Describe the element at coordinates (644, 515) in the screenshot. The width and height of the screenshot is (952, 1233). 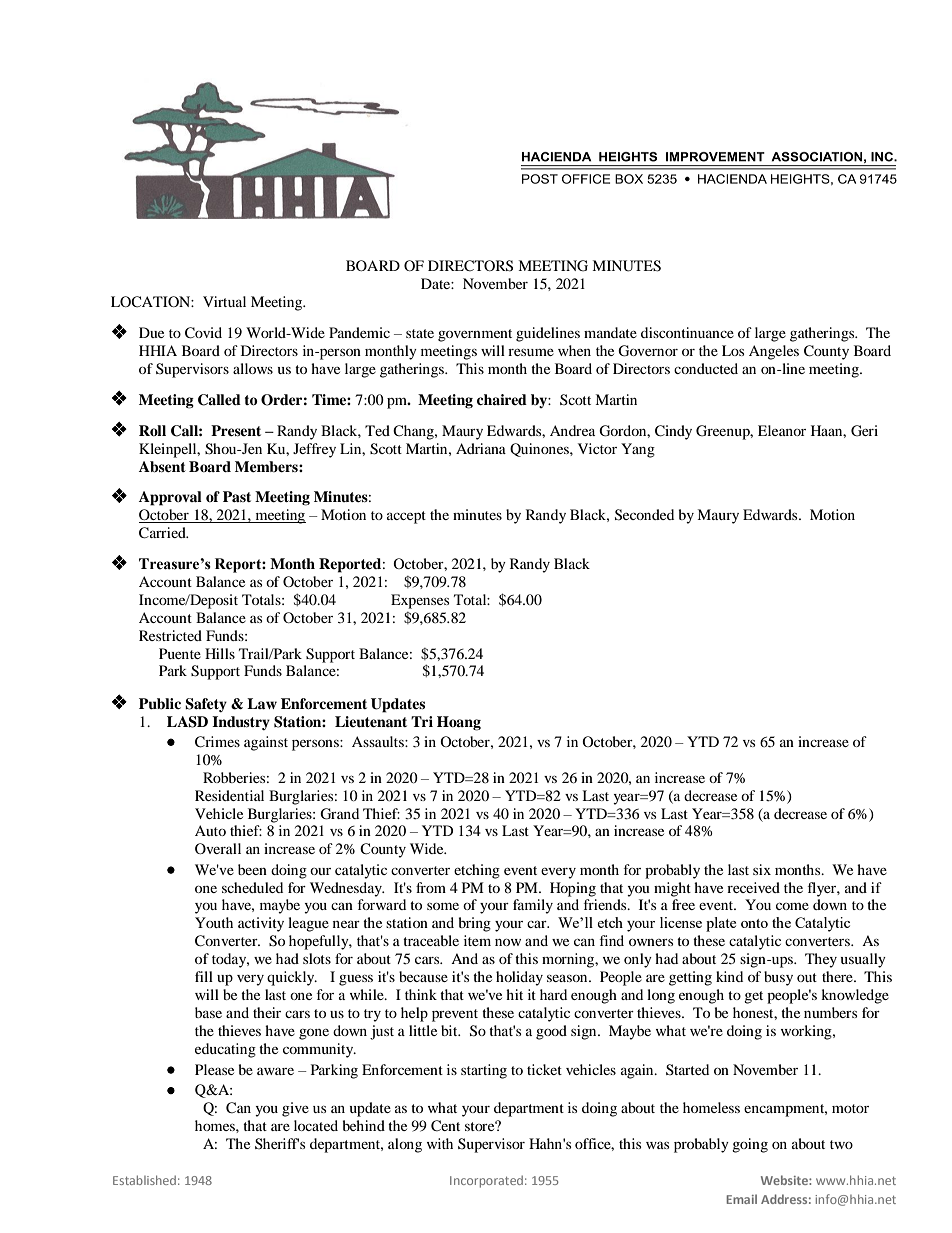
I see `Seconded` at that location.
